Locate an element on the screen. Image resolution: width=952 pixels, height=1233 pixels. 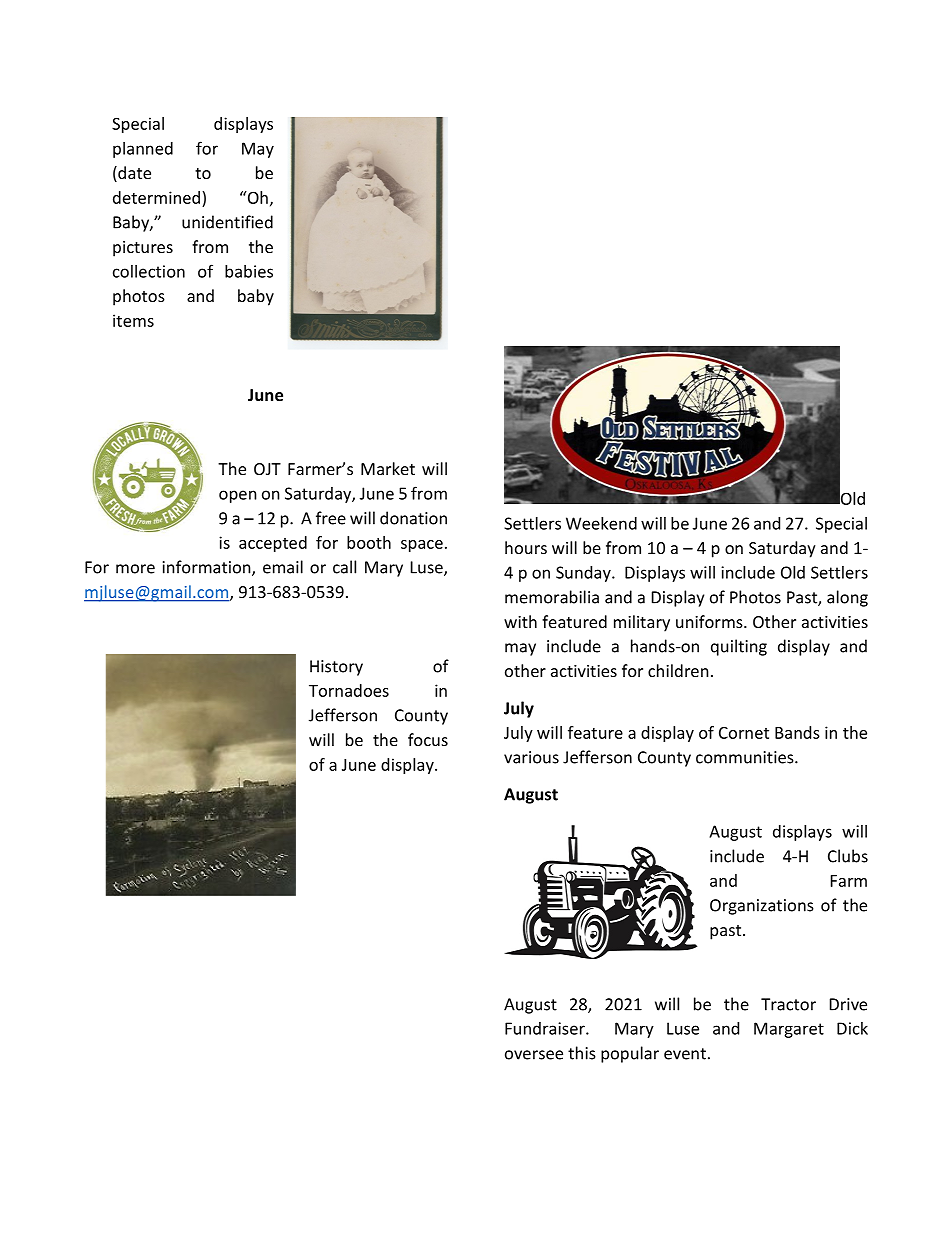
babies is located at coordinates (249, 271).
